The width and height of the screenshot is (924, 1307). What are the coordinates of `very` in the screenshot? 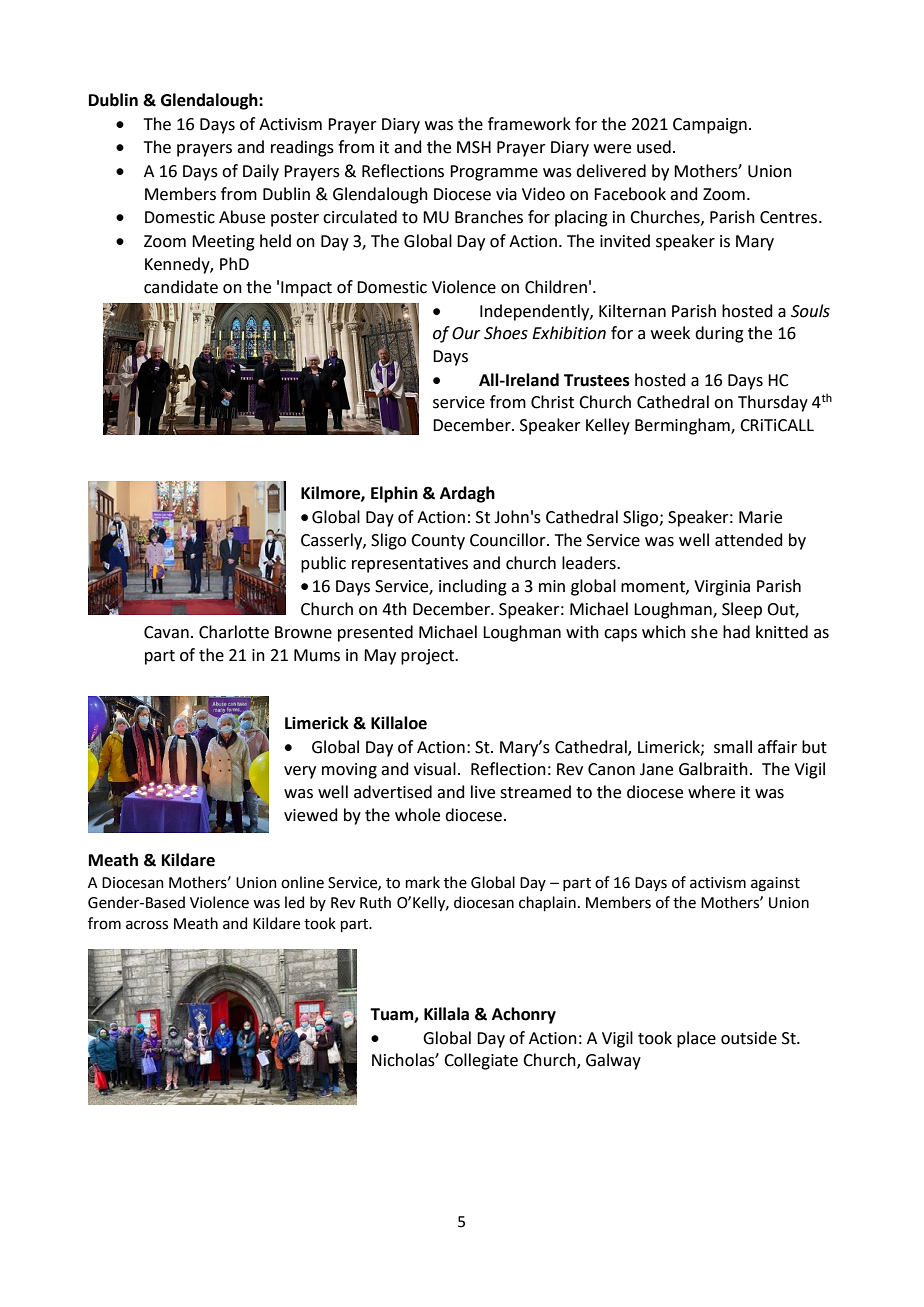 It's located at (300, 772).
